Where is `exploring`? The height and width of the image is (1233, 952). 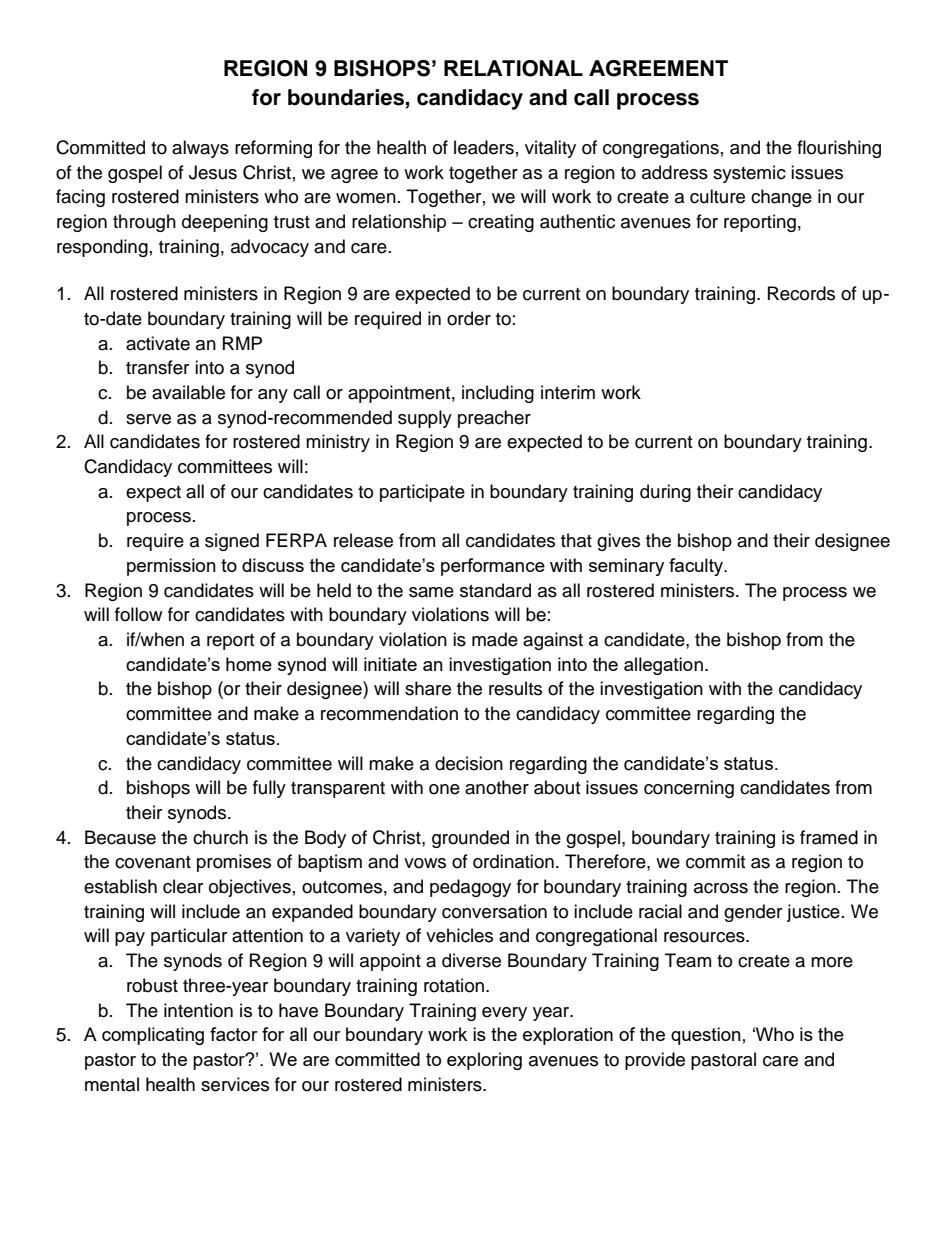
exploring is located at coordinates (484, 1061).
